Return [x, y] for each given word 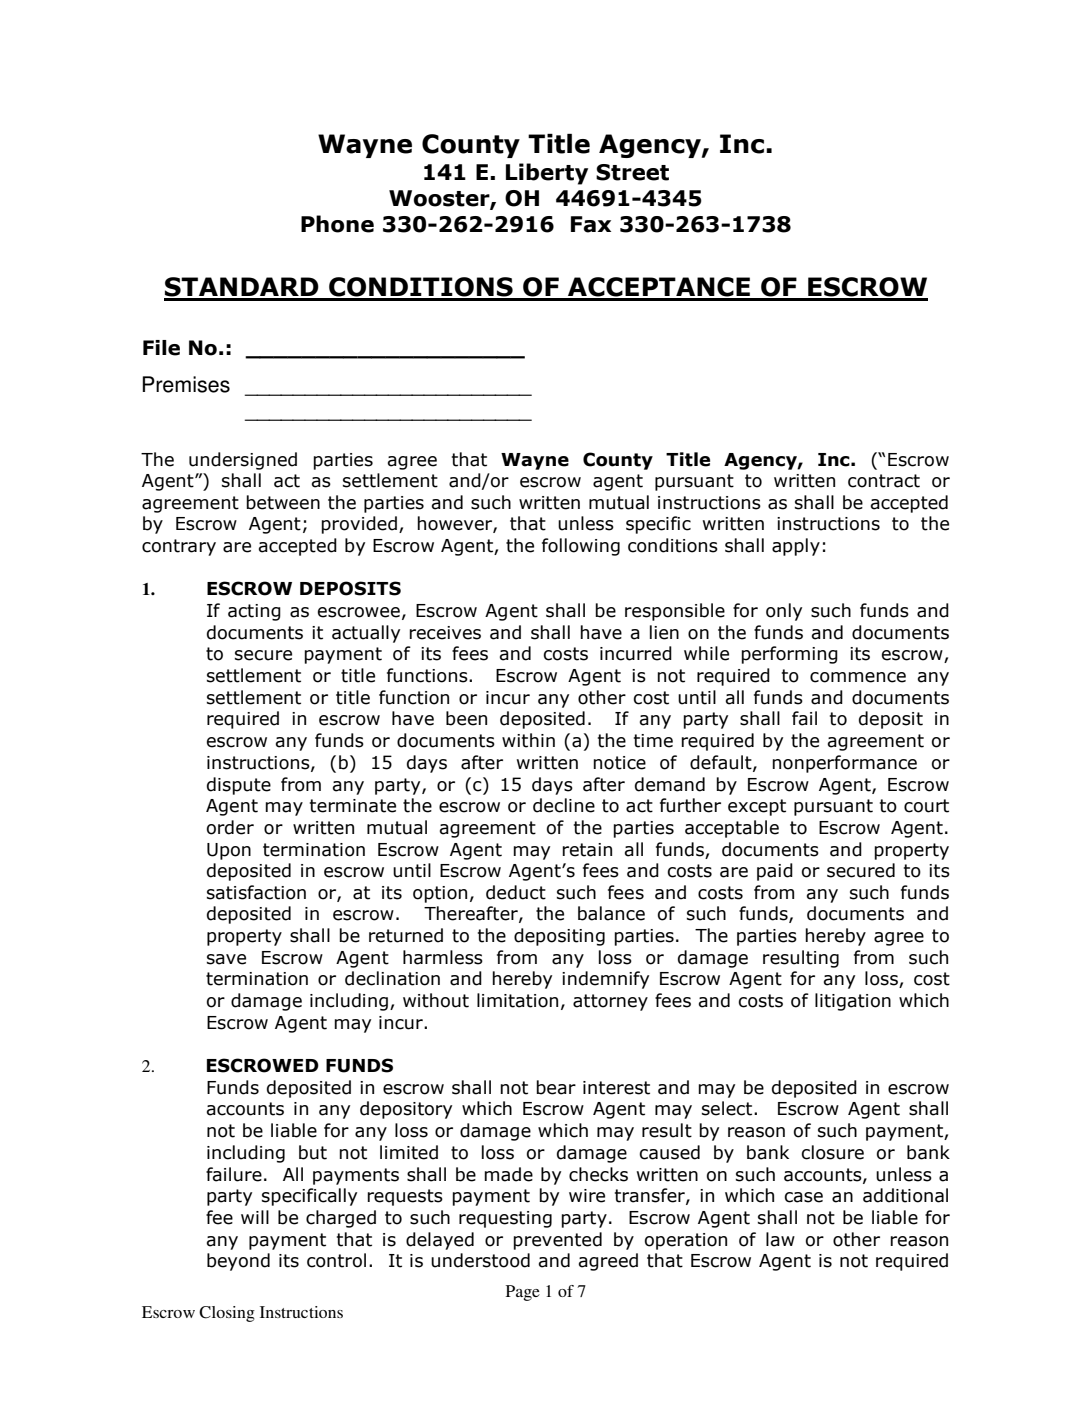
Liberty [547, 174]
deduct [516, 892]
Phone [337, 224]
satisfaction [256, 892]
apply [796, 547]
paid [775, 872]
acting [254, 612]
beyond [238, 1262]
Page [523, 1293]
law [780, 1239]
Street [632, 172]
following [581, 547]
